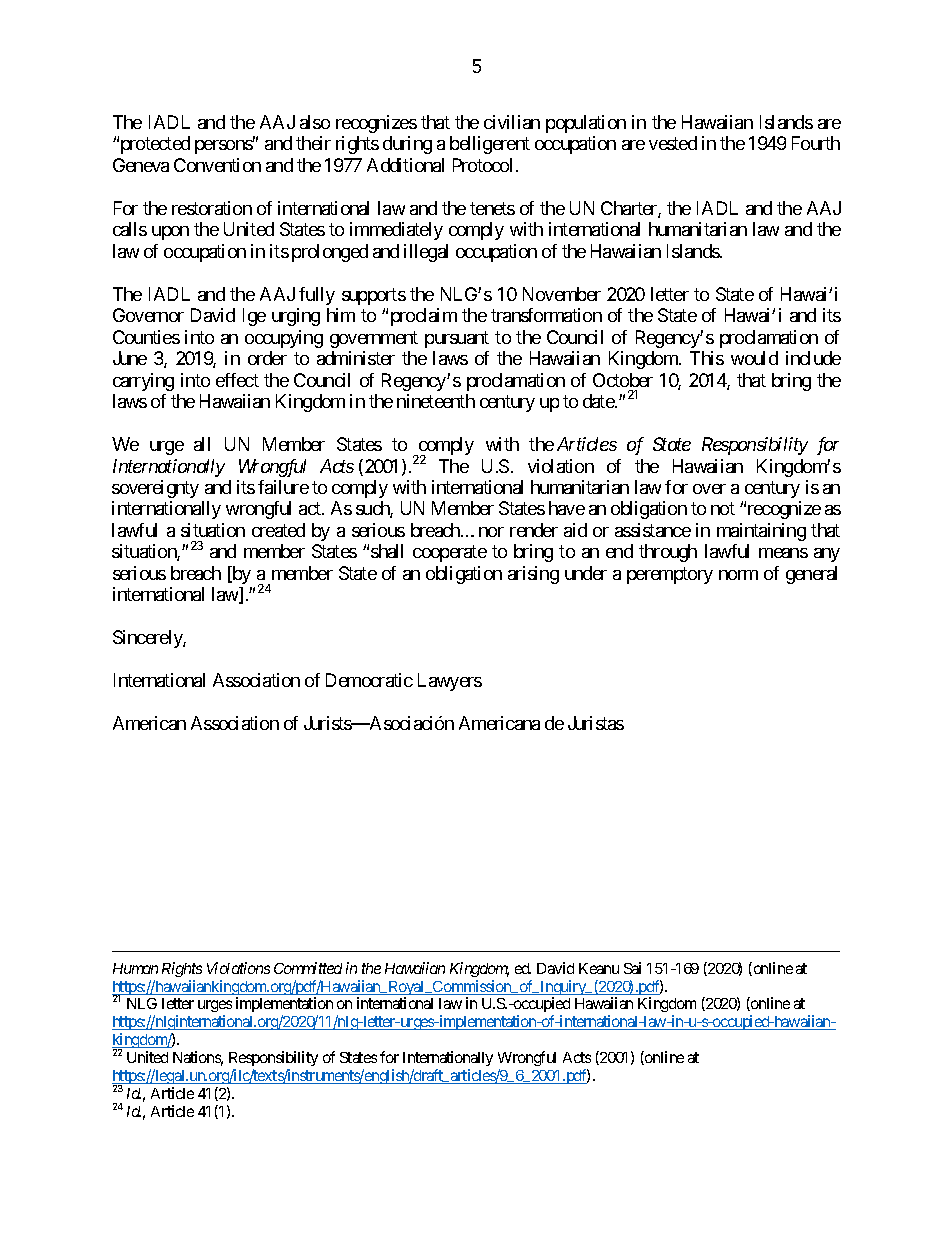  I want to click on effect, so click(237, 380).
